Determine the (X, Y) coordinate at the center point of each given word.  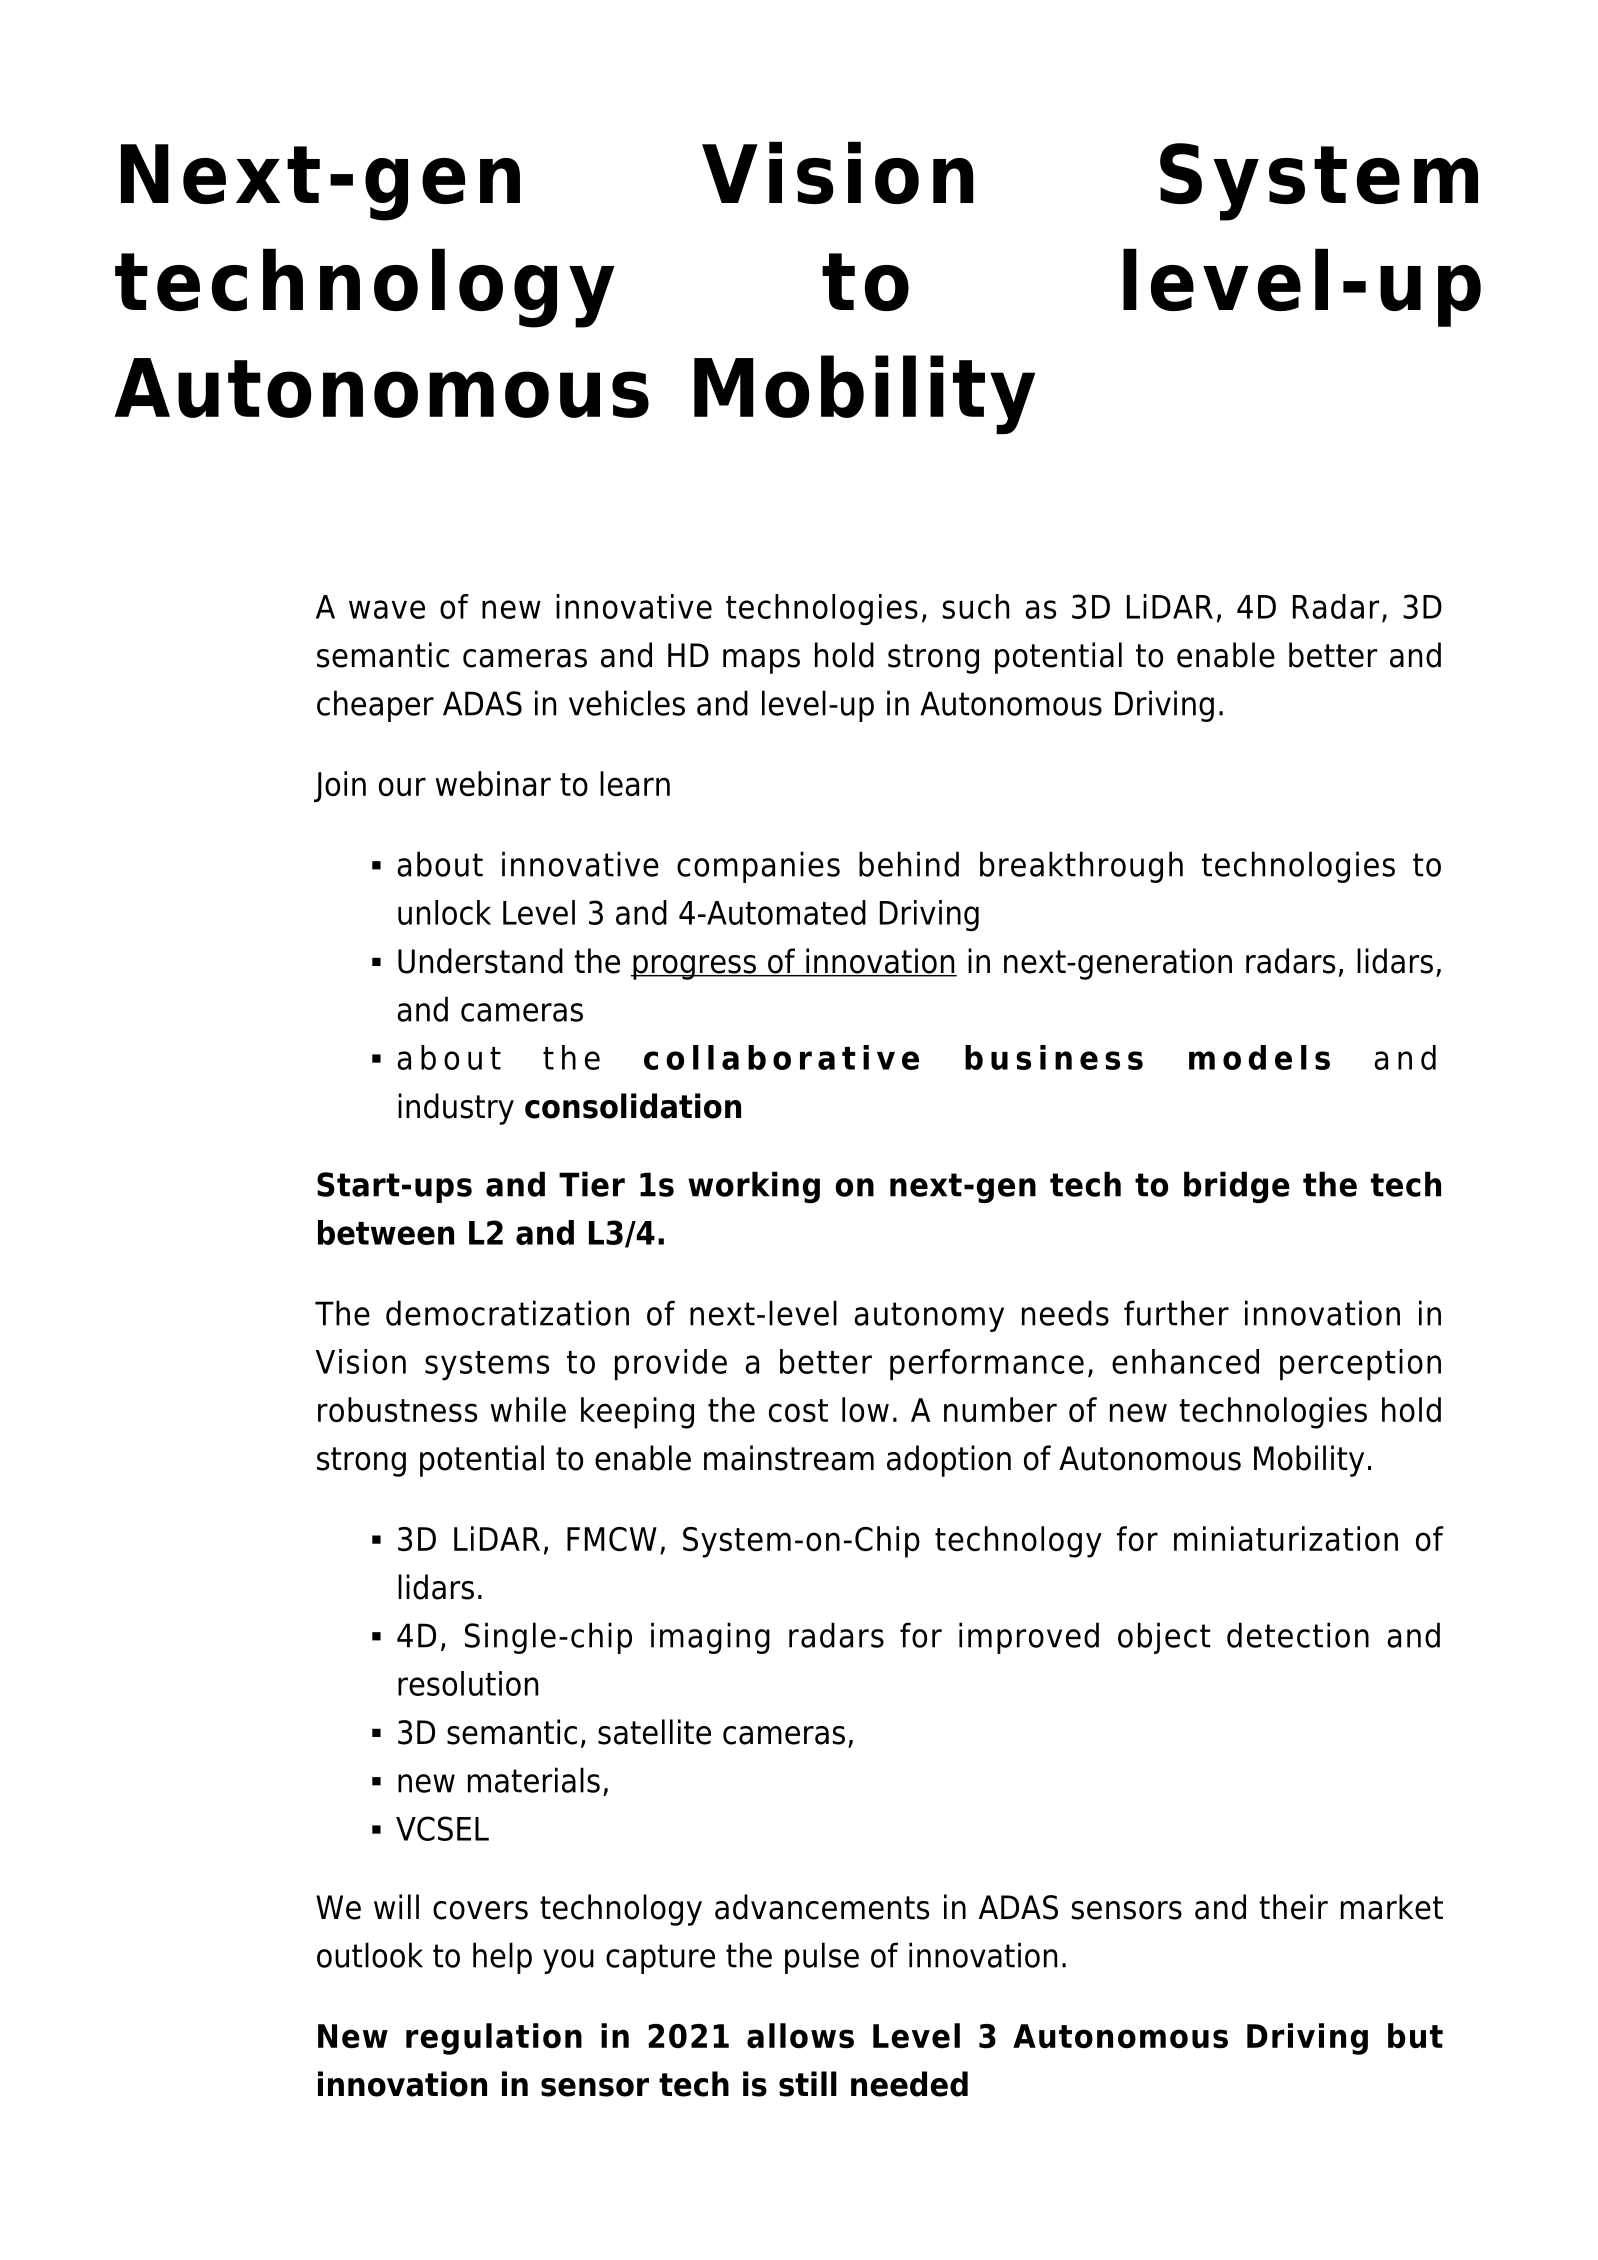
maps (761, 661)
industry (456, 1109)
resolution (468, 1683)
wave (387, 609)
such (976, 606)
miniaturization (1286, 1538)
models (1259, 1057)
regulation (494, 2039)
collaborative (781, 1057)
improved (1029, 1638)
